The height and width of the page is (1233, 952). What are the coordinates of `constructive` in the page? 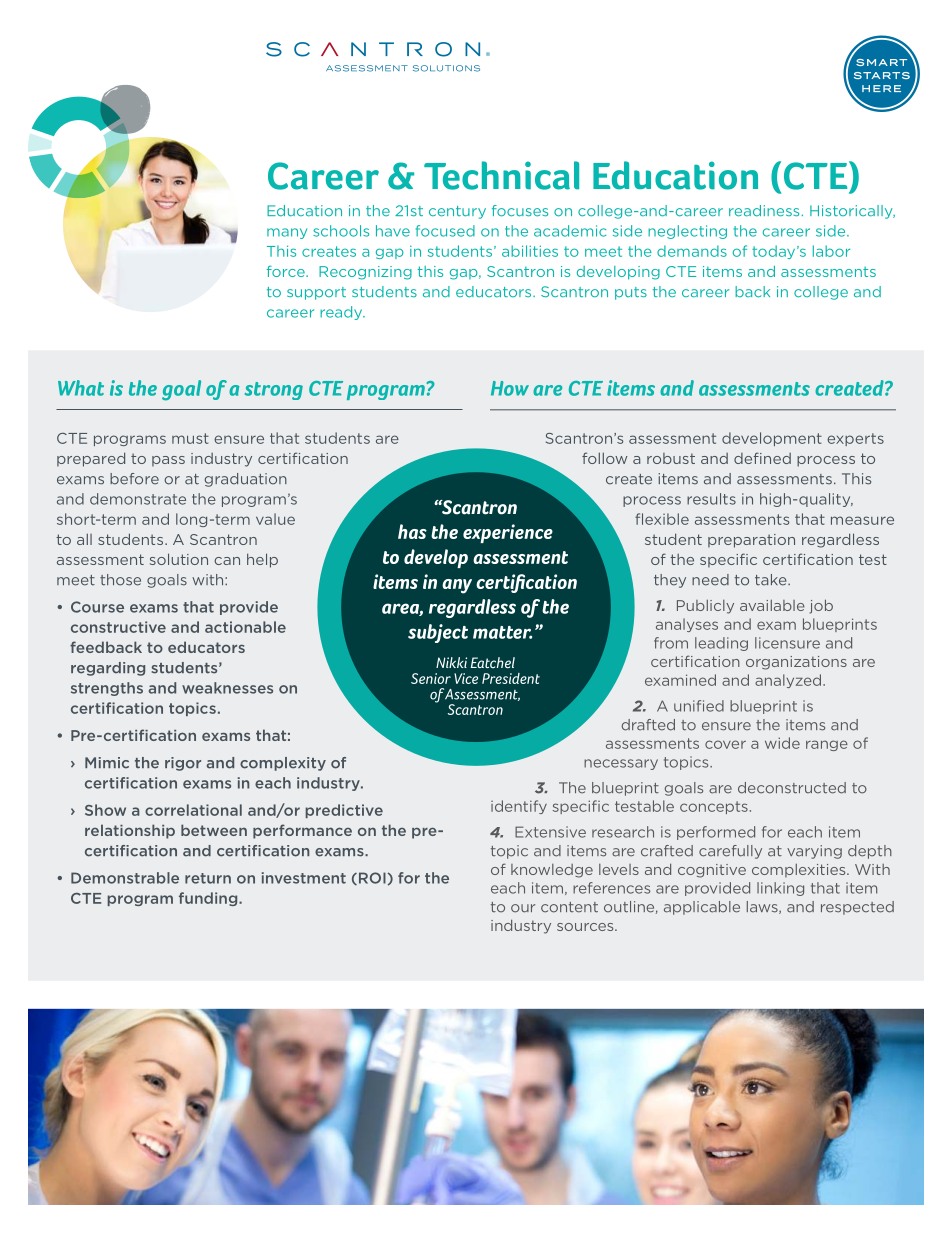 It's located at (118, 627).
